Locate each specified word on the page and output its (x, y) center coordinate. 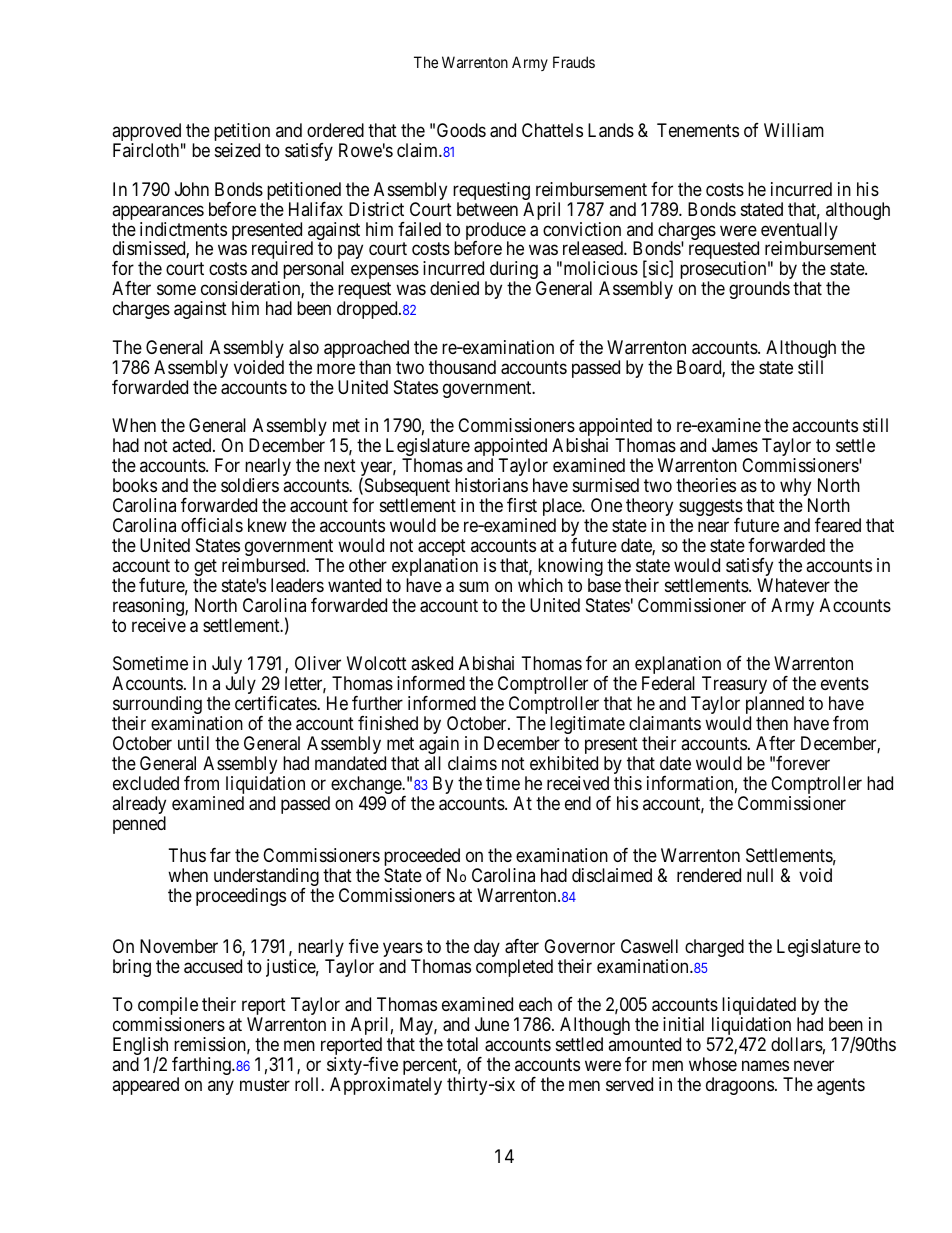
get (205, 569)
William (794, 130)
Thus (187, 855)
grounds (759, 290)
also (304, 347)
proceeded (422, 858)
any (221, 1088)
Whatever (793, 585)
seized (237, 150)
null (760, 875)
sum (474, 586)
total (462, 1044)
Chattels (552, 130)
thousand (462, 367)
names (765, 1066)
